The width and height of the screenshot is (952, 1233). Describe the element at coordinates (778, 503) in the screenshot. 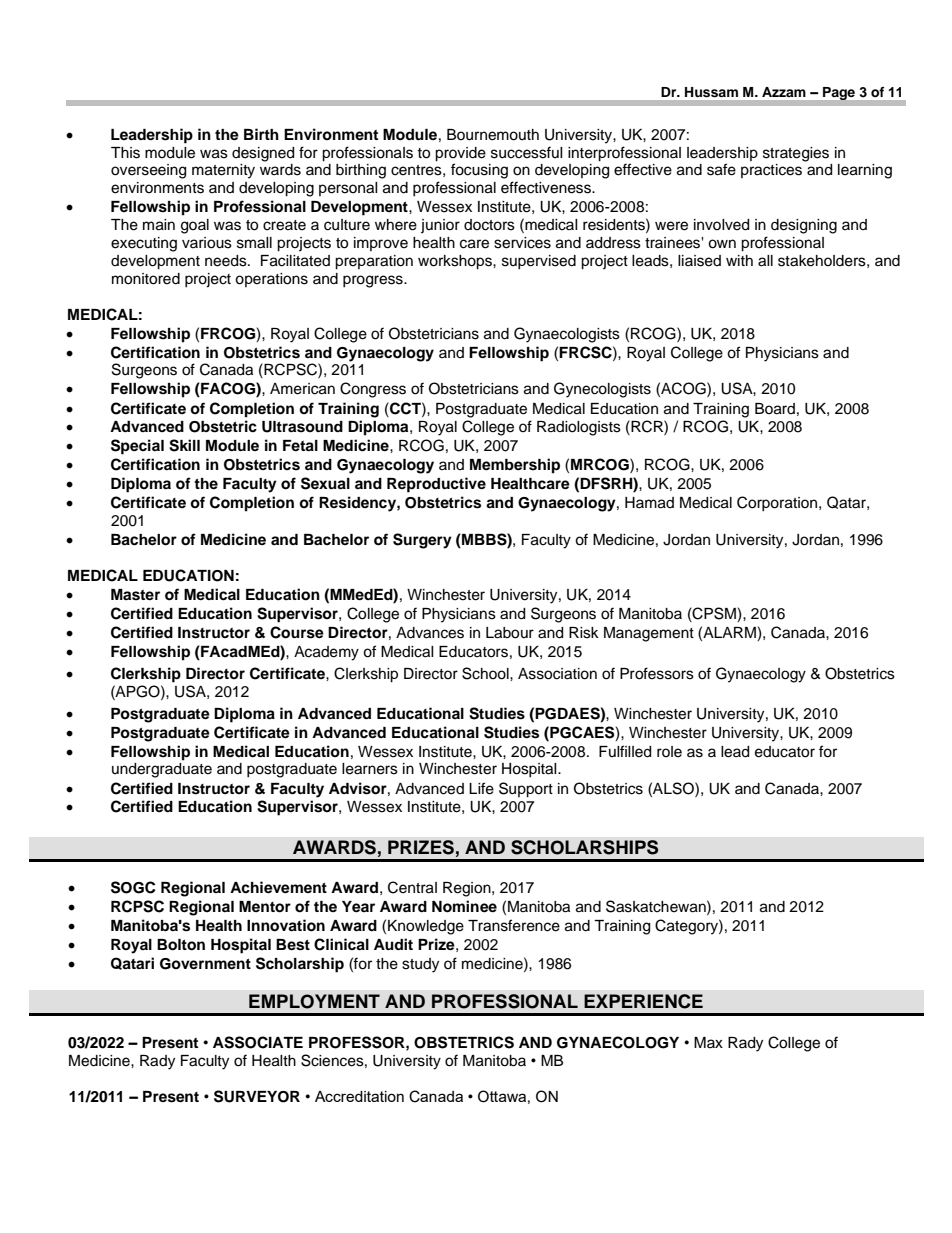

I see `Corporation` at that location.
